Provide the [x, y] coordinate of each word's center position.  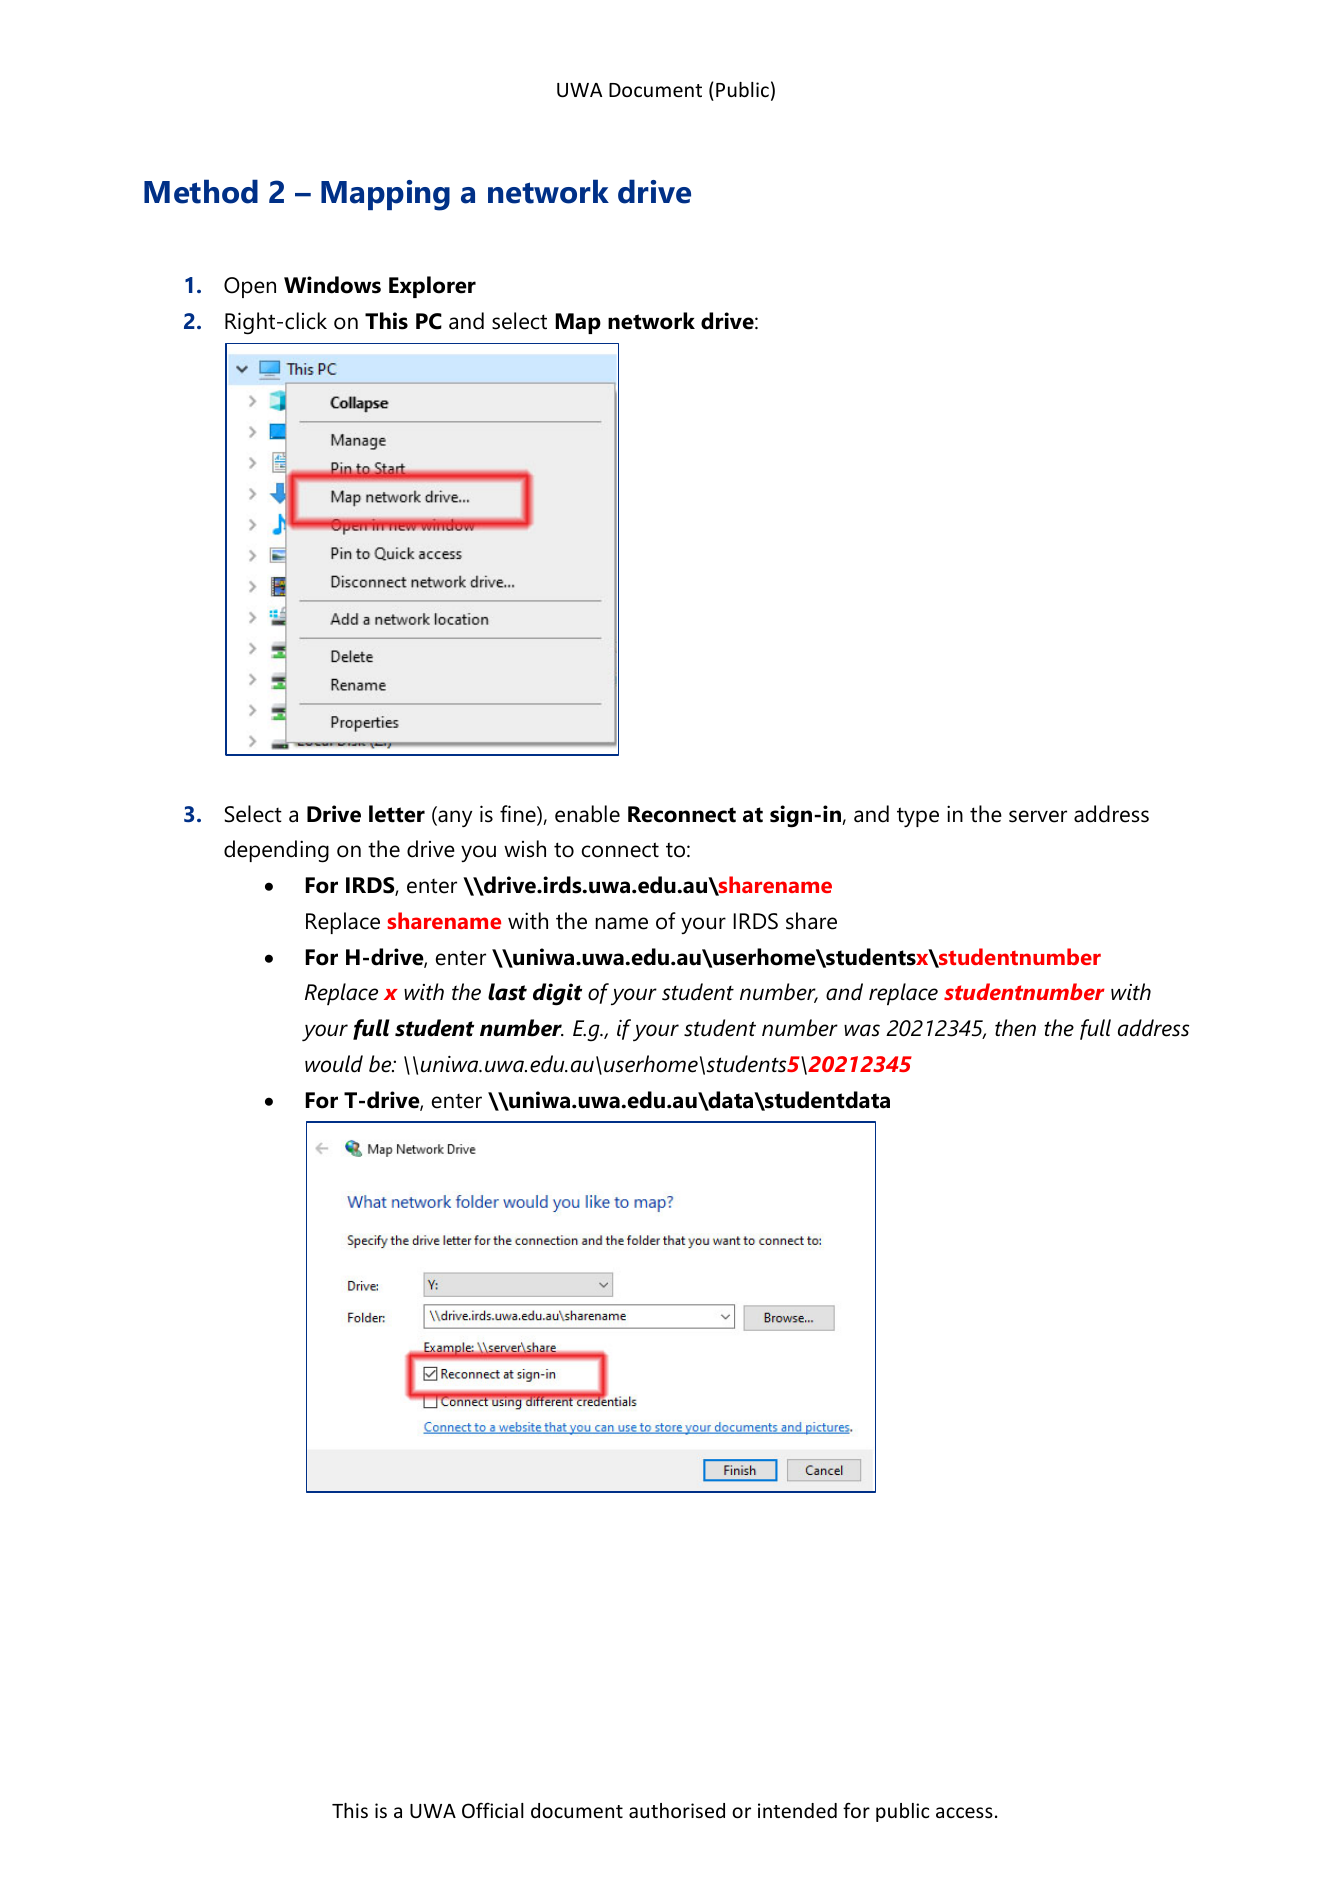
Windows [332, 285]
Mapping [385, 195]
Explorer [432, 287]
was [862, 1030]
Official [493, 1810]
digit [557, 994]
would [334, 1064]
